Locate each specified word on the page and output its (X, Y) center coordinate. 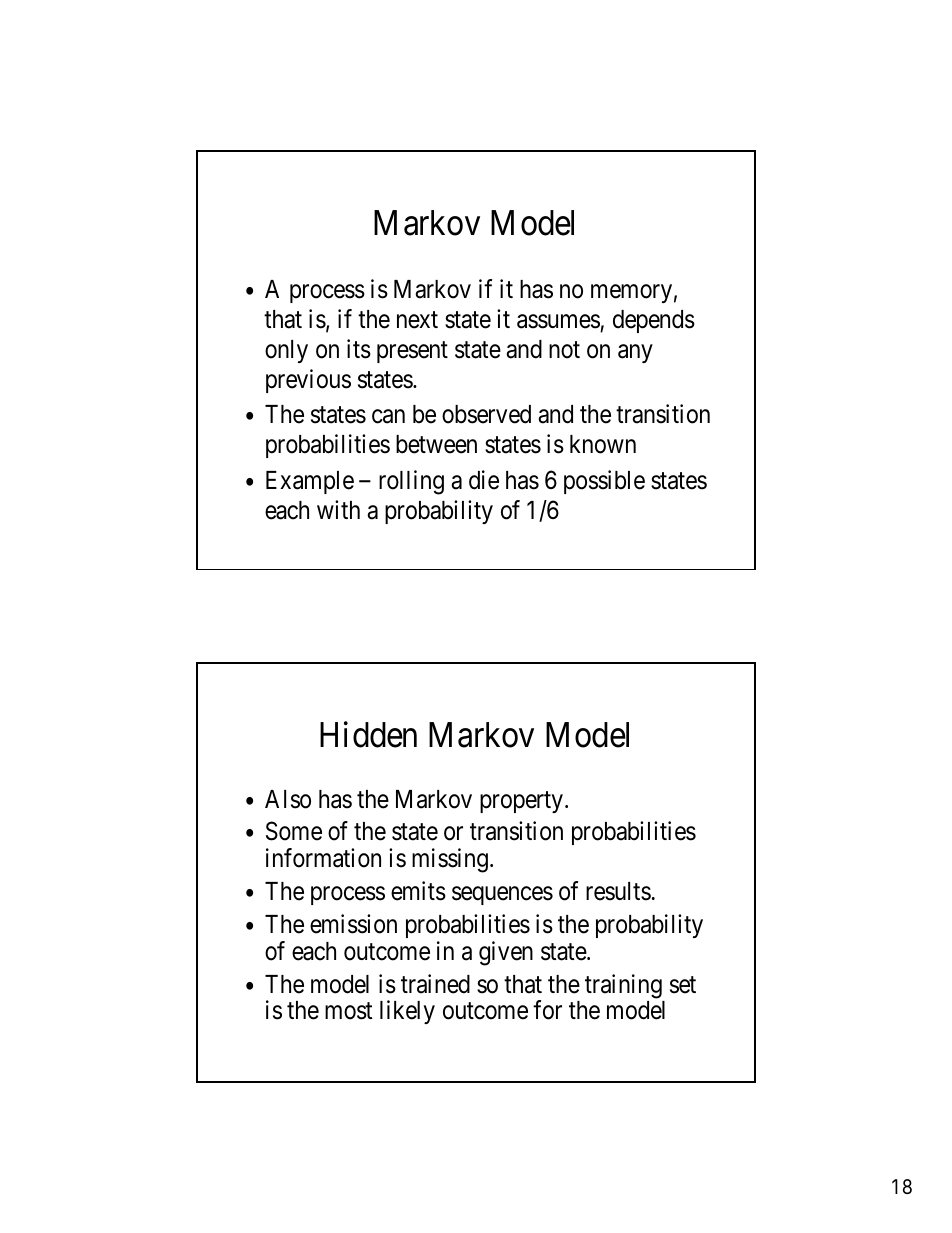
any (635, 353)
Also (288, 799)
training (623, 986)
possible (604, 482)
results (618, 891)
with (338, 509)
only (286, 351)
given (506, 953)
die (484, 480)
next (417, 320)
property (521, 802)
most (348, 1011)
